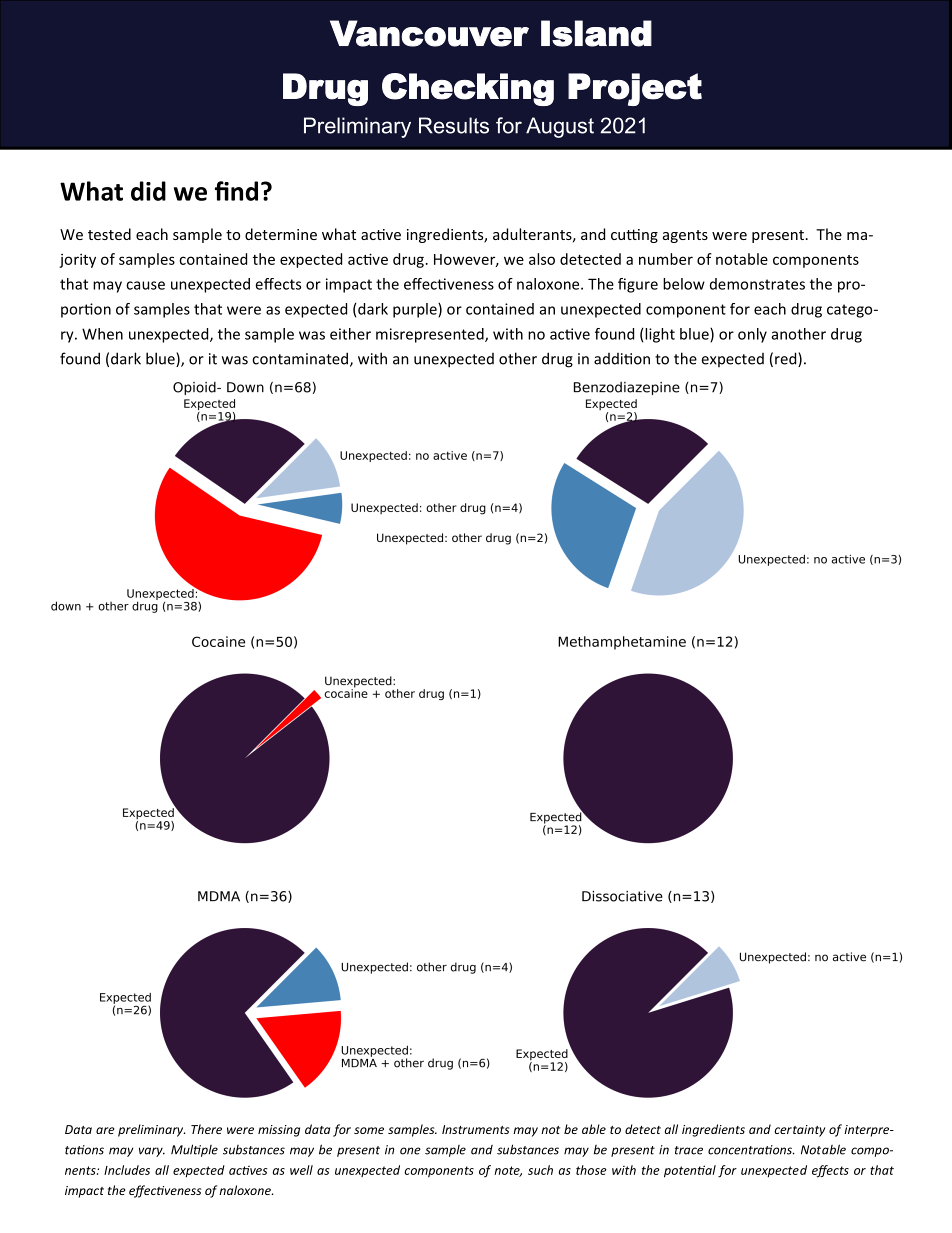  Describe the element at coordinates (752, 335) in the screenshot. I see `only` at that location.
